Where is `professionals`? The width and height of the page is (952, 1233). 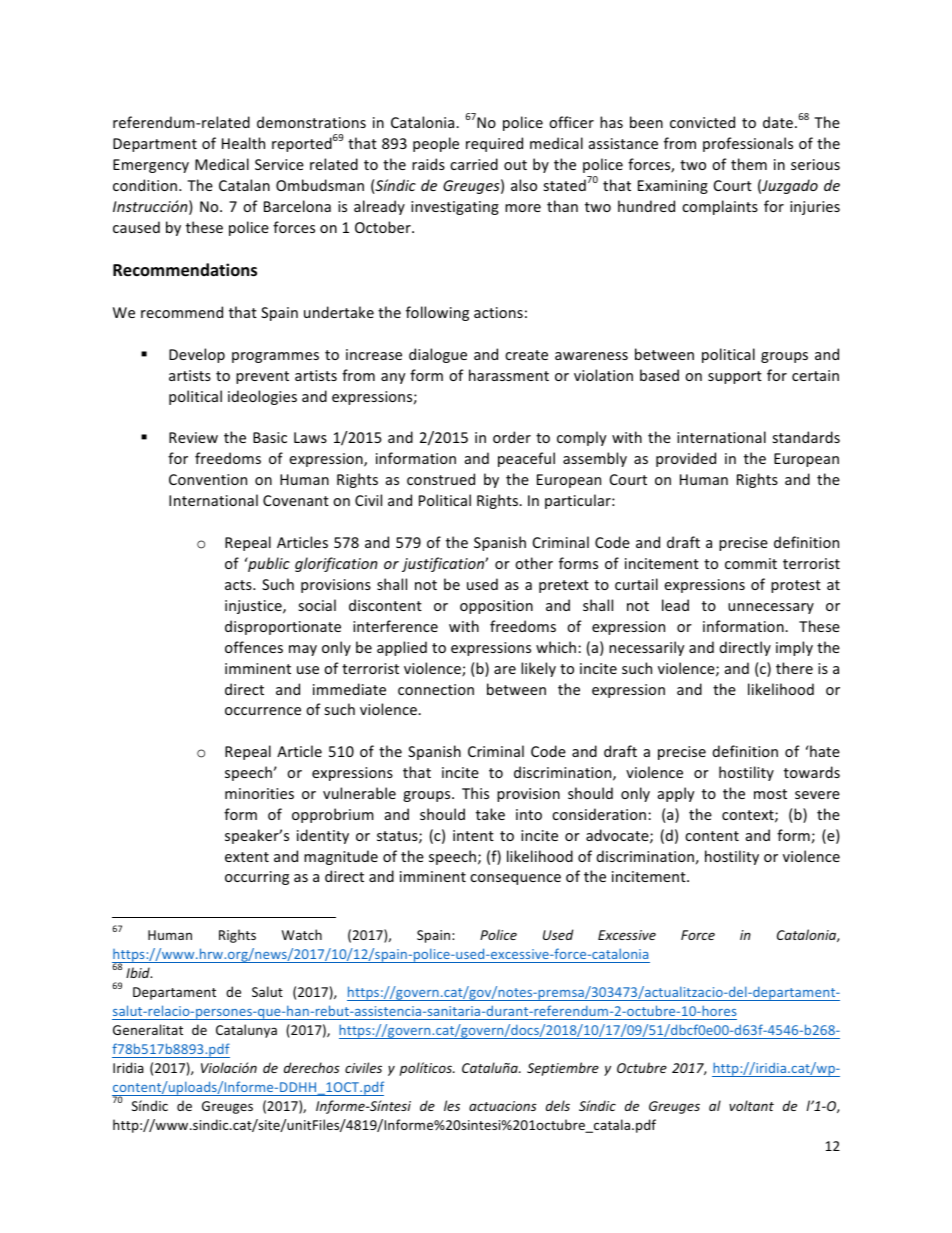 professionals is located at coordinates (748, 144).
